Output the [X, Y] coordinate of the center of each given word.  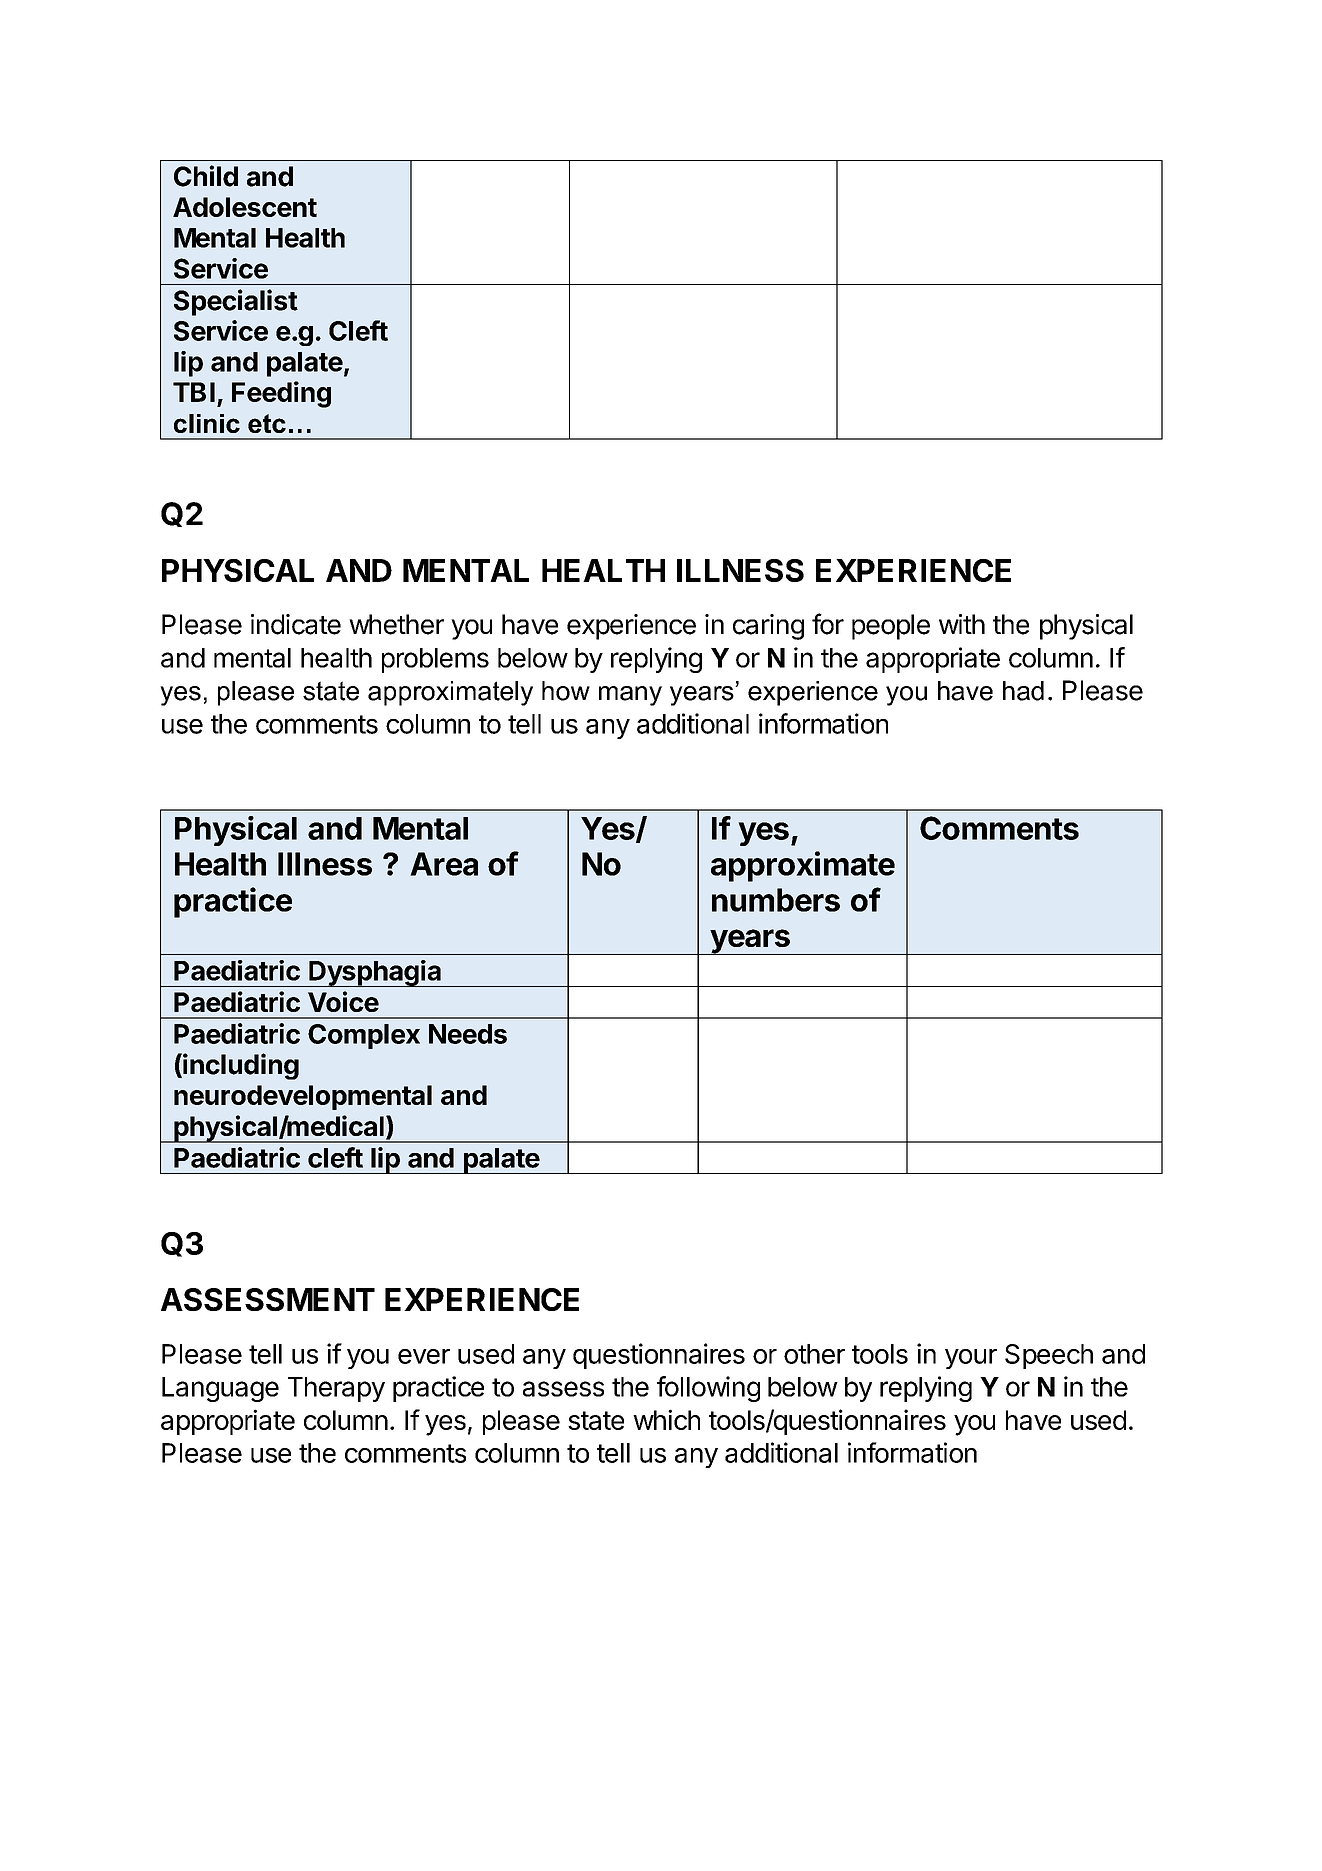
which [666, 1419]
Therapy [336, 1389]
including [240, 1066]
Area [444, 864]
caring [768, 627]
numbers [776, 900]
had [1023, 691]
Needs [468, 1034]
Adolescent [245, 207]
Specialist [236, 302]
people [891, 627]
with [962, 624]
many [630, 696]
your [971, 1359]
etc [267, 423]
